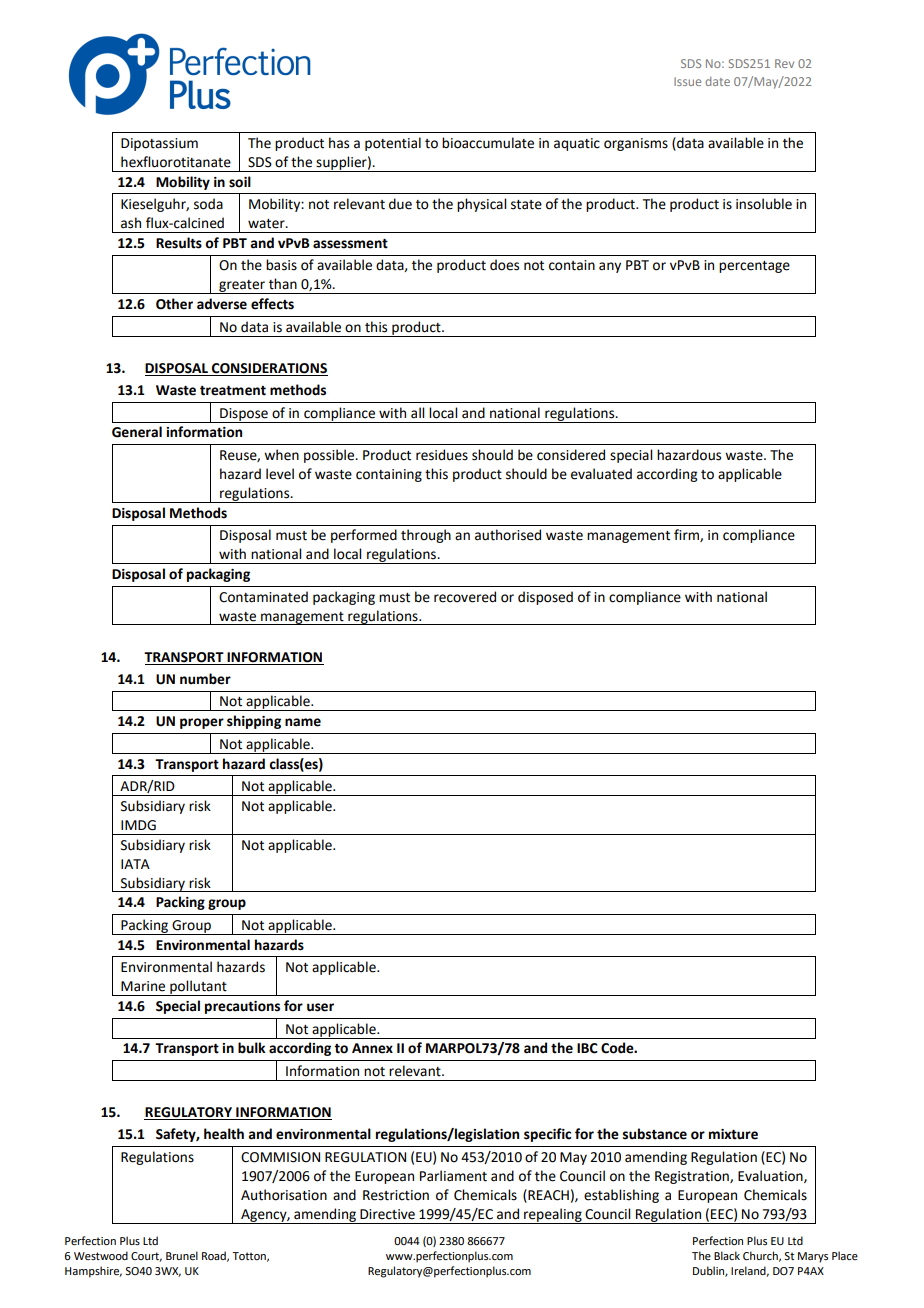 This page has height=1308, width=924. What do you see at coordinates (601, 474) in the page?
I see `evaluated` at bounding box center [601, 474].
